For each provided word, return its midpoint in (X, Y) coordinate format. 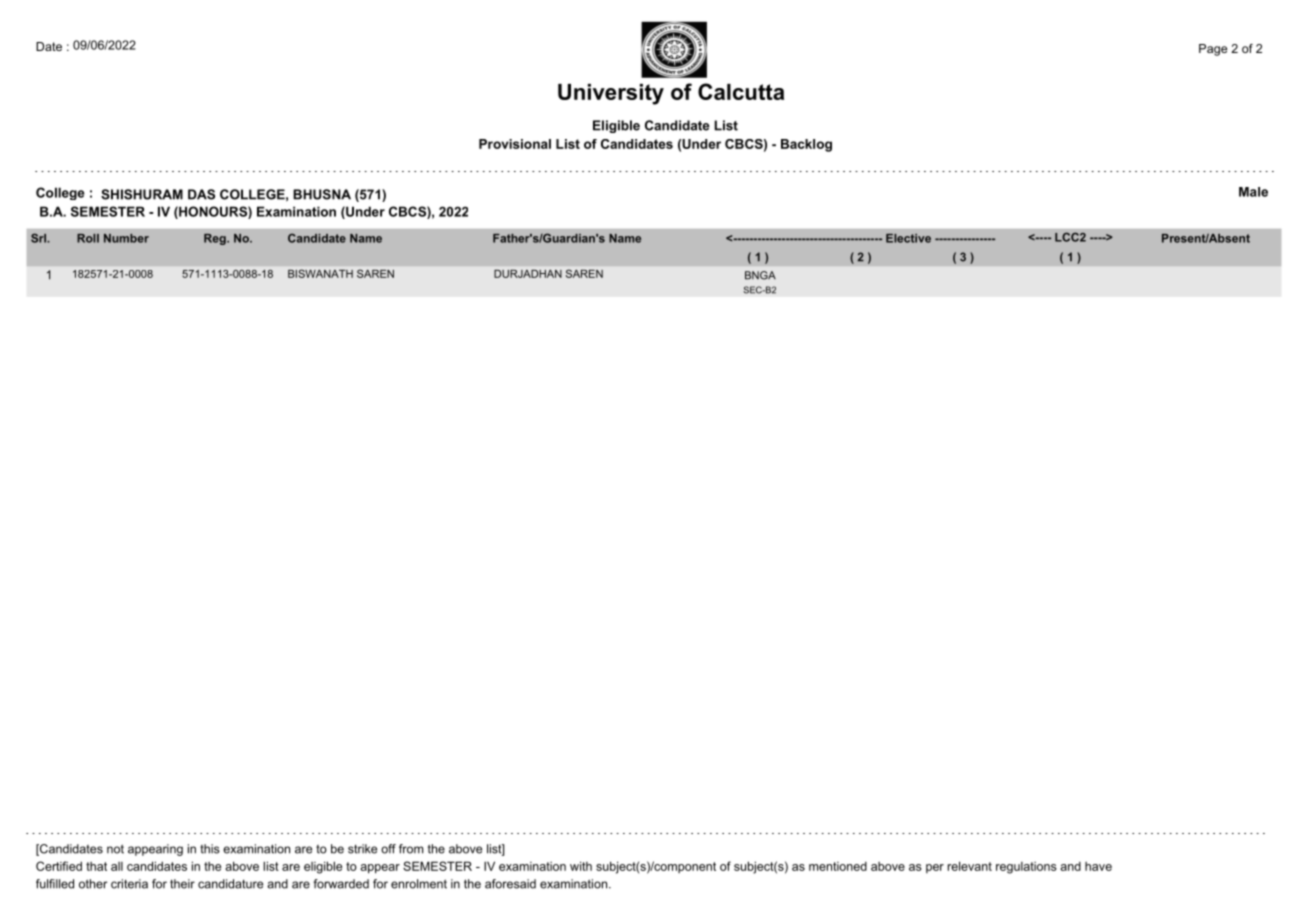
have (1098, 866)
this (210, 849)
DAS (201, 194)
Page (1213, 50)
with (581, 866)
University (611, 94)
